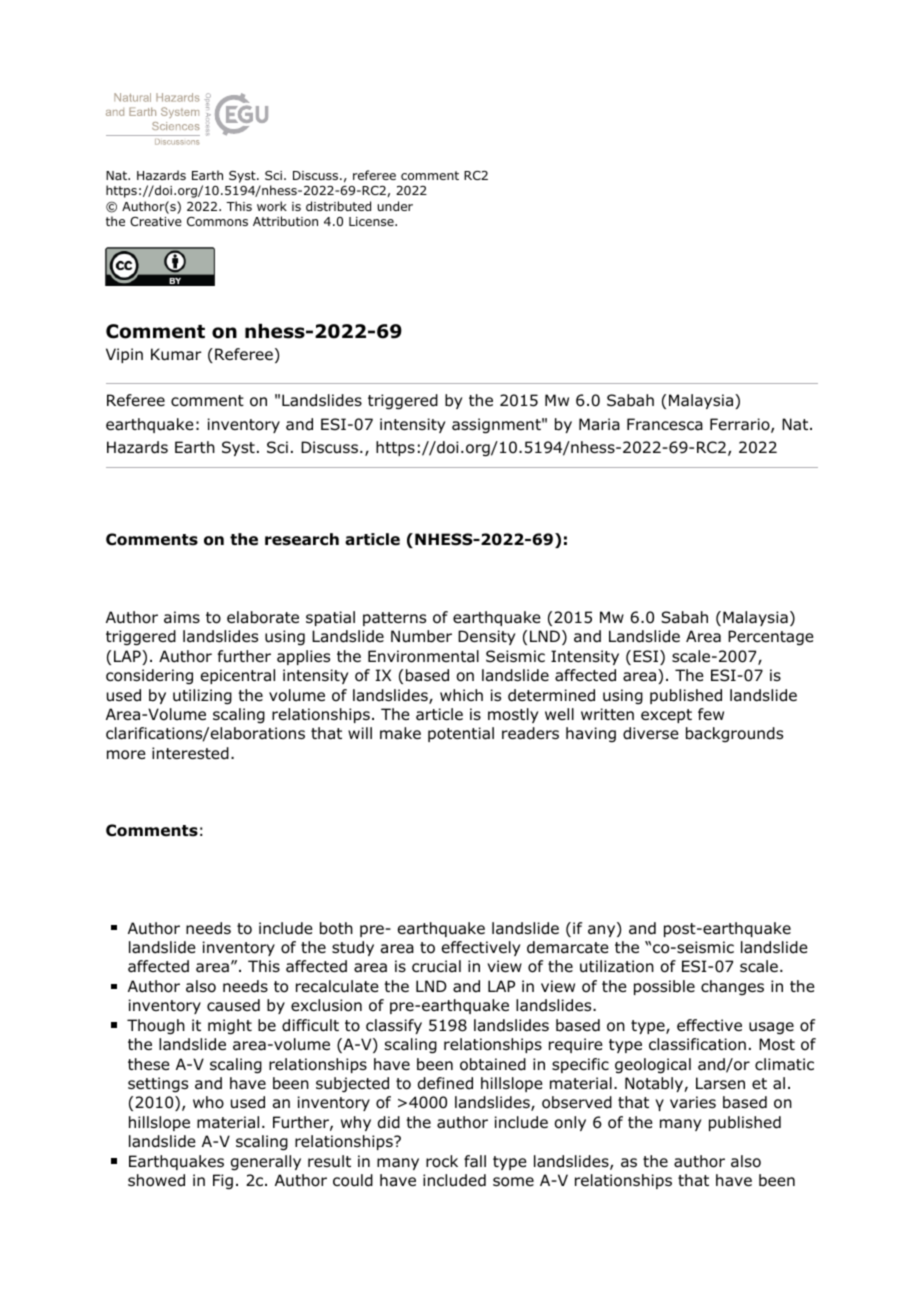 The width and height of the screenshot is (924, 1308). Describe the element at coordinates (217, 221) in the screenshot. I see `Commons` at that location.
